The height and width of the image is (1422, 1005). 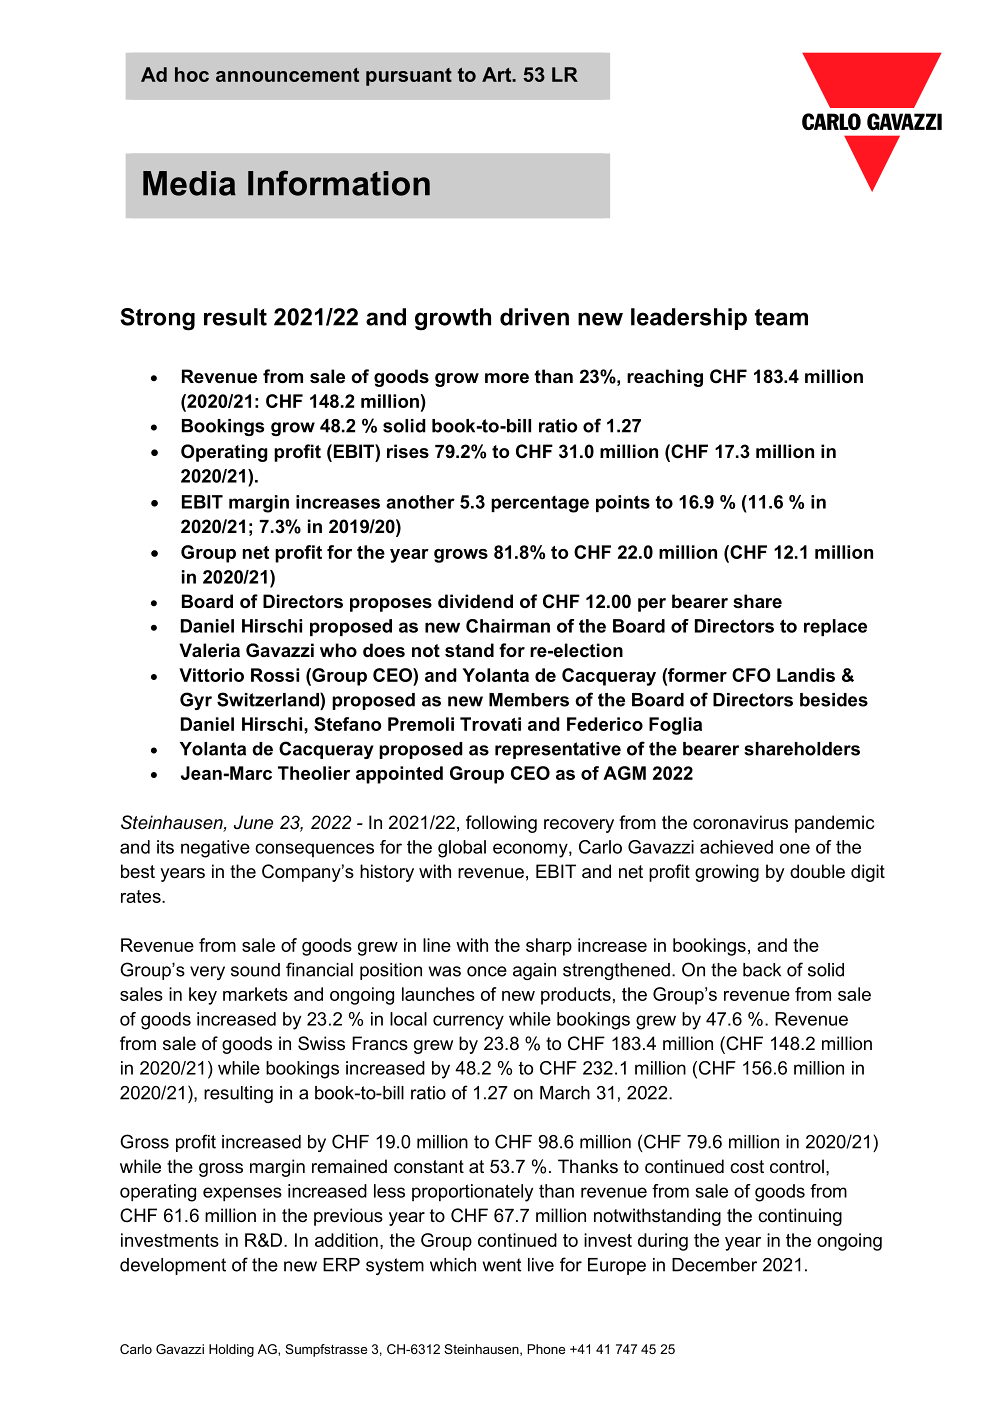 I want to click on key, so click(x=203, y=996).
